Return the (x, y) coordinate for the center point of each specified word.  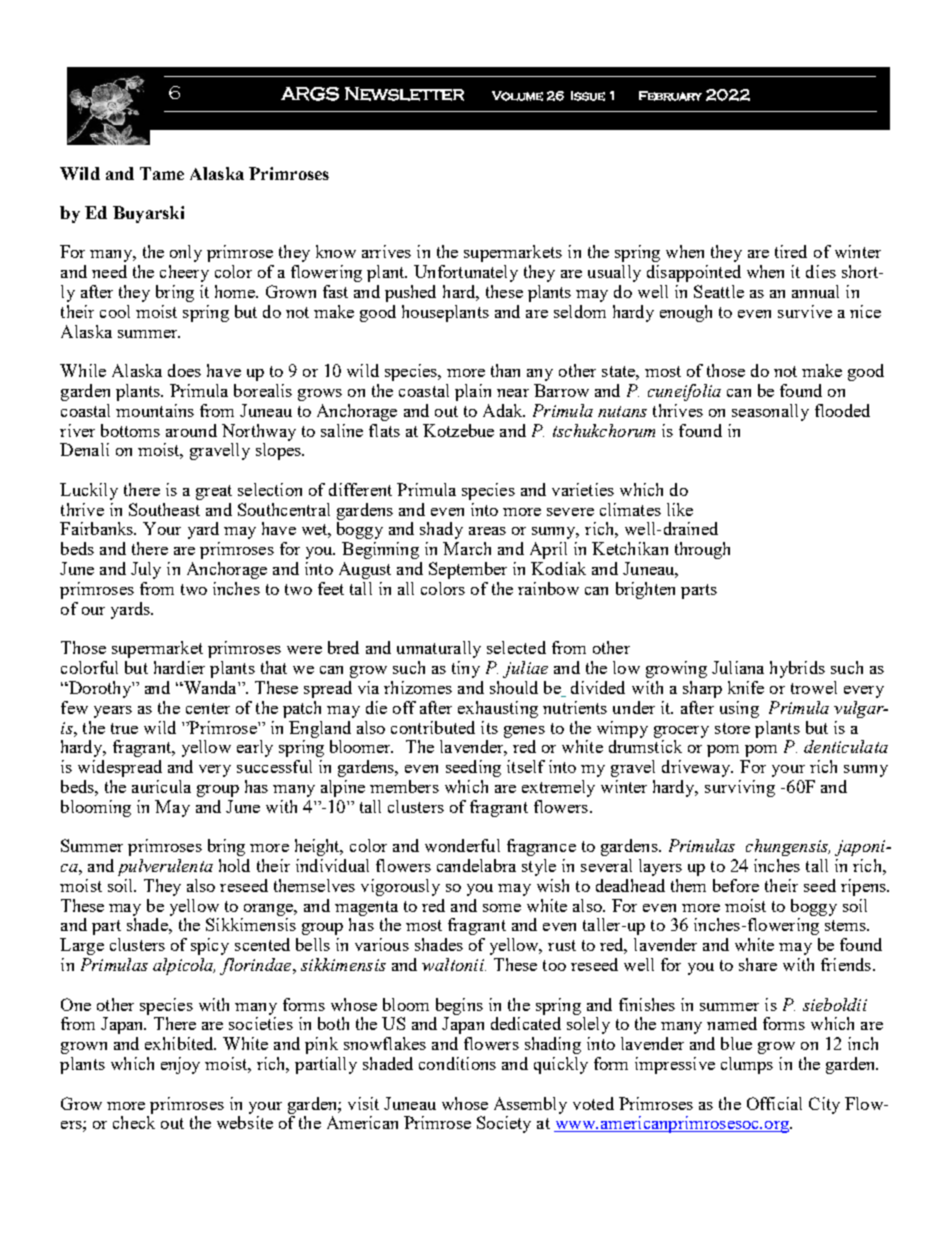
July (146, 570)
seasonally (770, 412)
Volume (517, 96)
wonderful (462, 845)
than (505, 370)
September (468, 570)
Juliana (738, 667)
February (670, 96)
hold (234, 865)
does (184, 370)
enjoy (180, 1065)
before (736, 885)
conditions (457, 1063)
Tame (162, 173)
